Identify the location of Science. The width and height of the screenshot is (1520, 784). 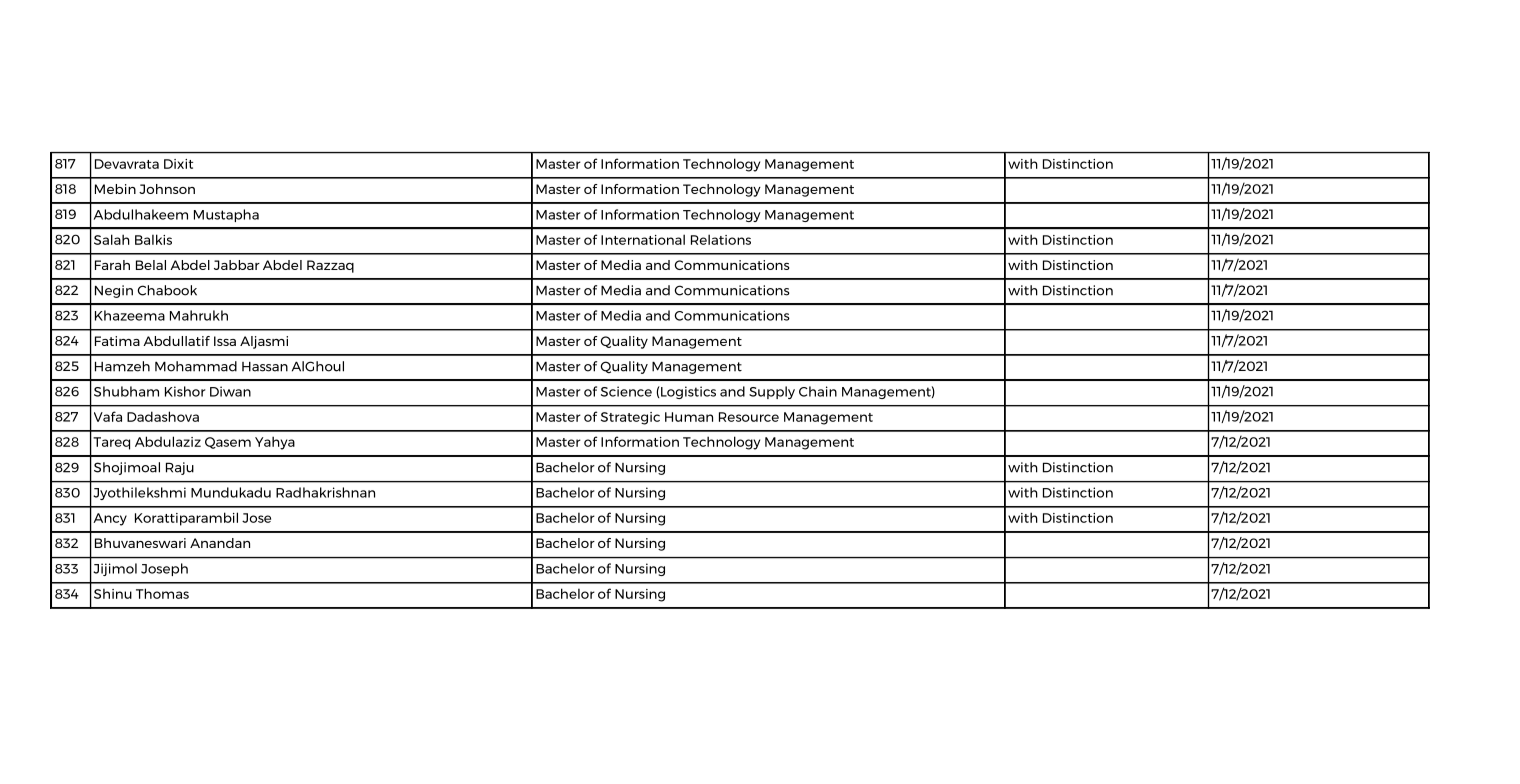
(626, 391).
